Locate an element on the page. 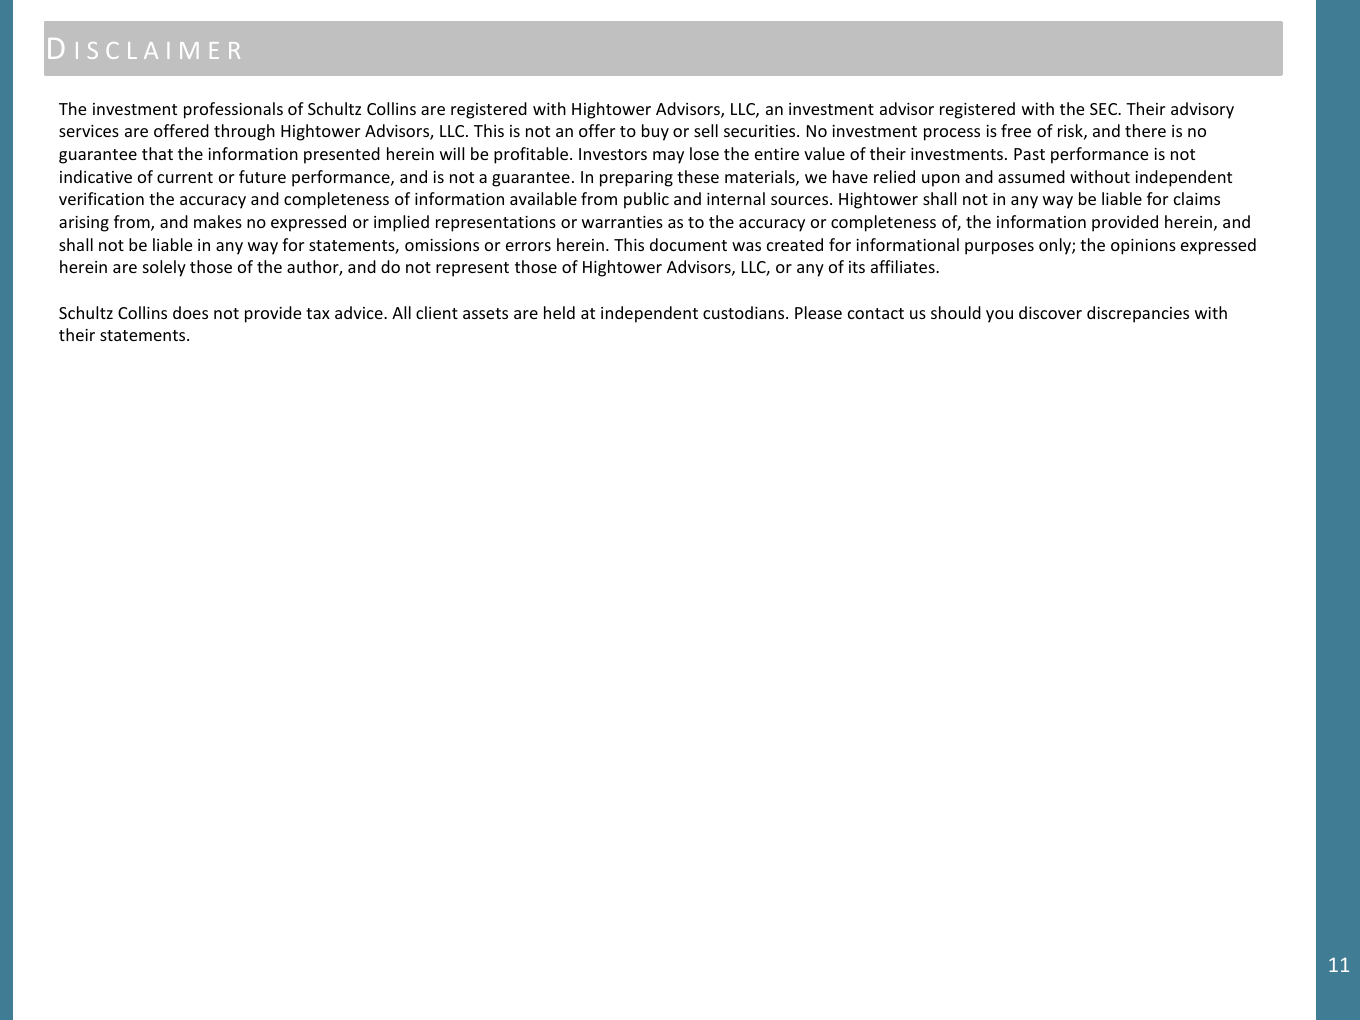  makes is located at coordinates (218, 221).
